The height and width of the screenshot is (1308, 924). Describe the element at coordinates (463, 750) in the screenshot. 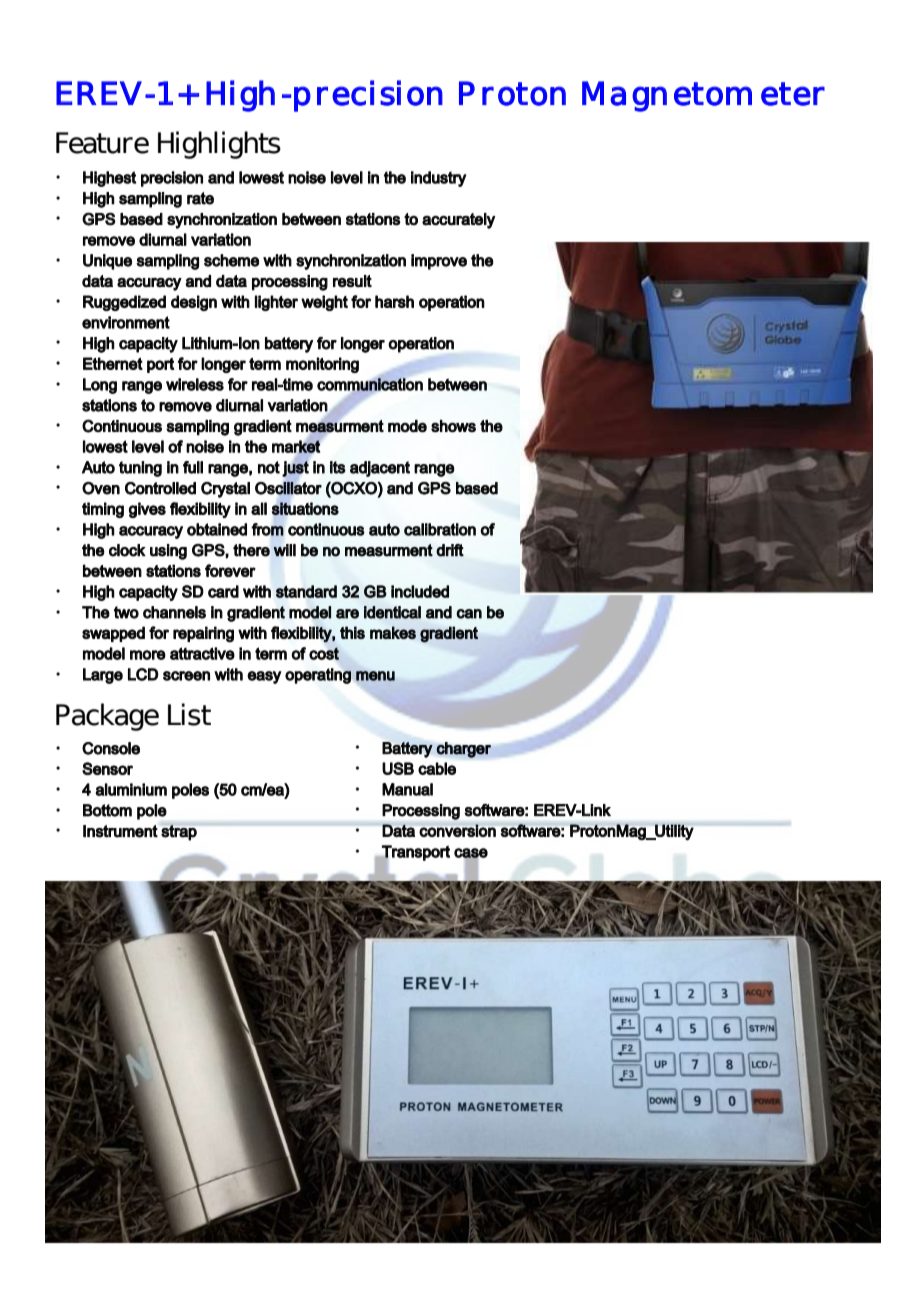

I see `charger` at that location.
